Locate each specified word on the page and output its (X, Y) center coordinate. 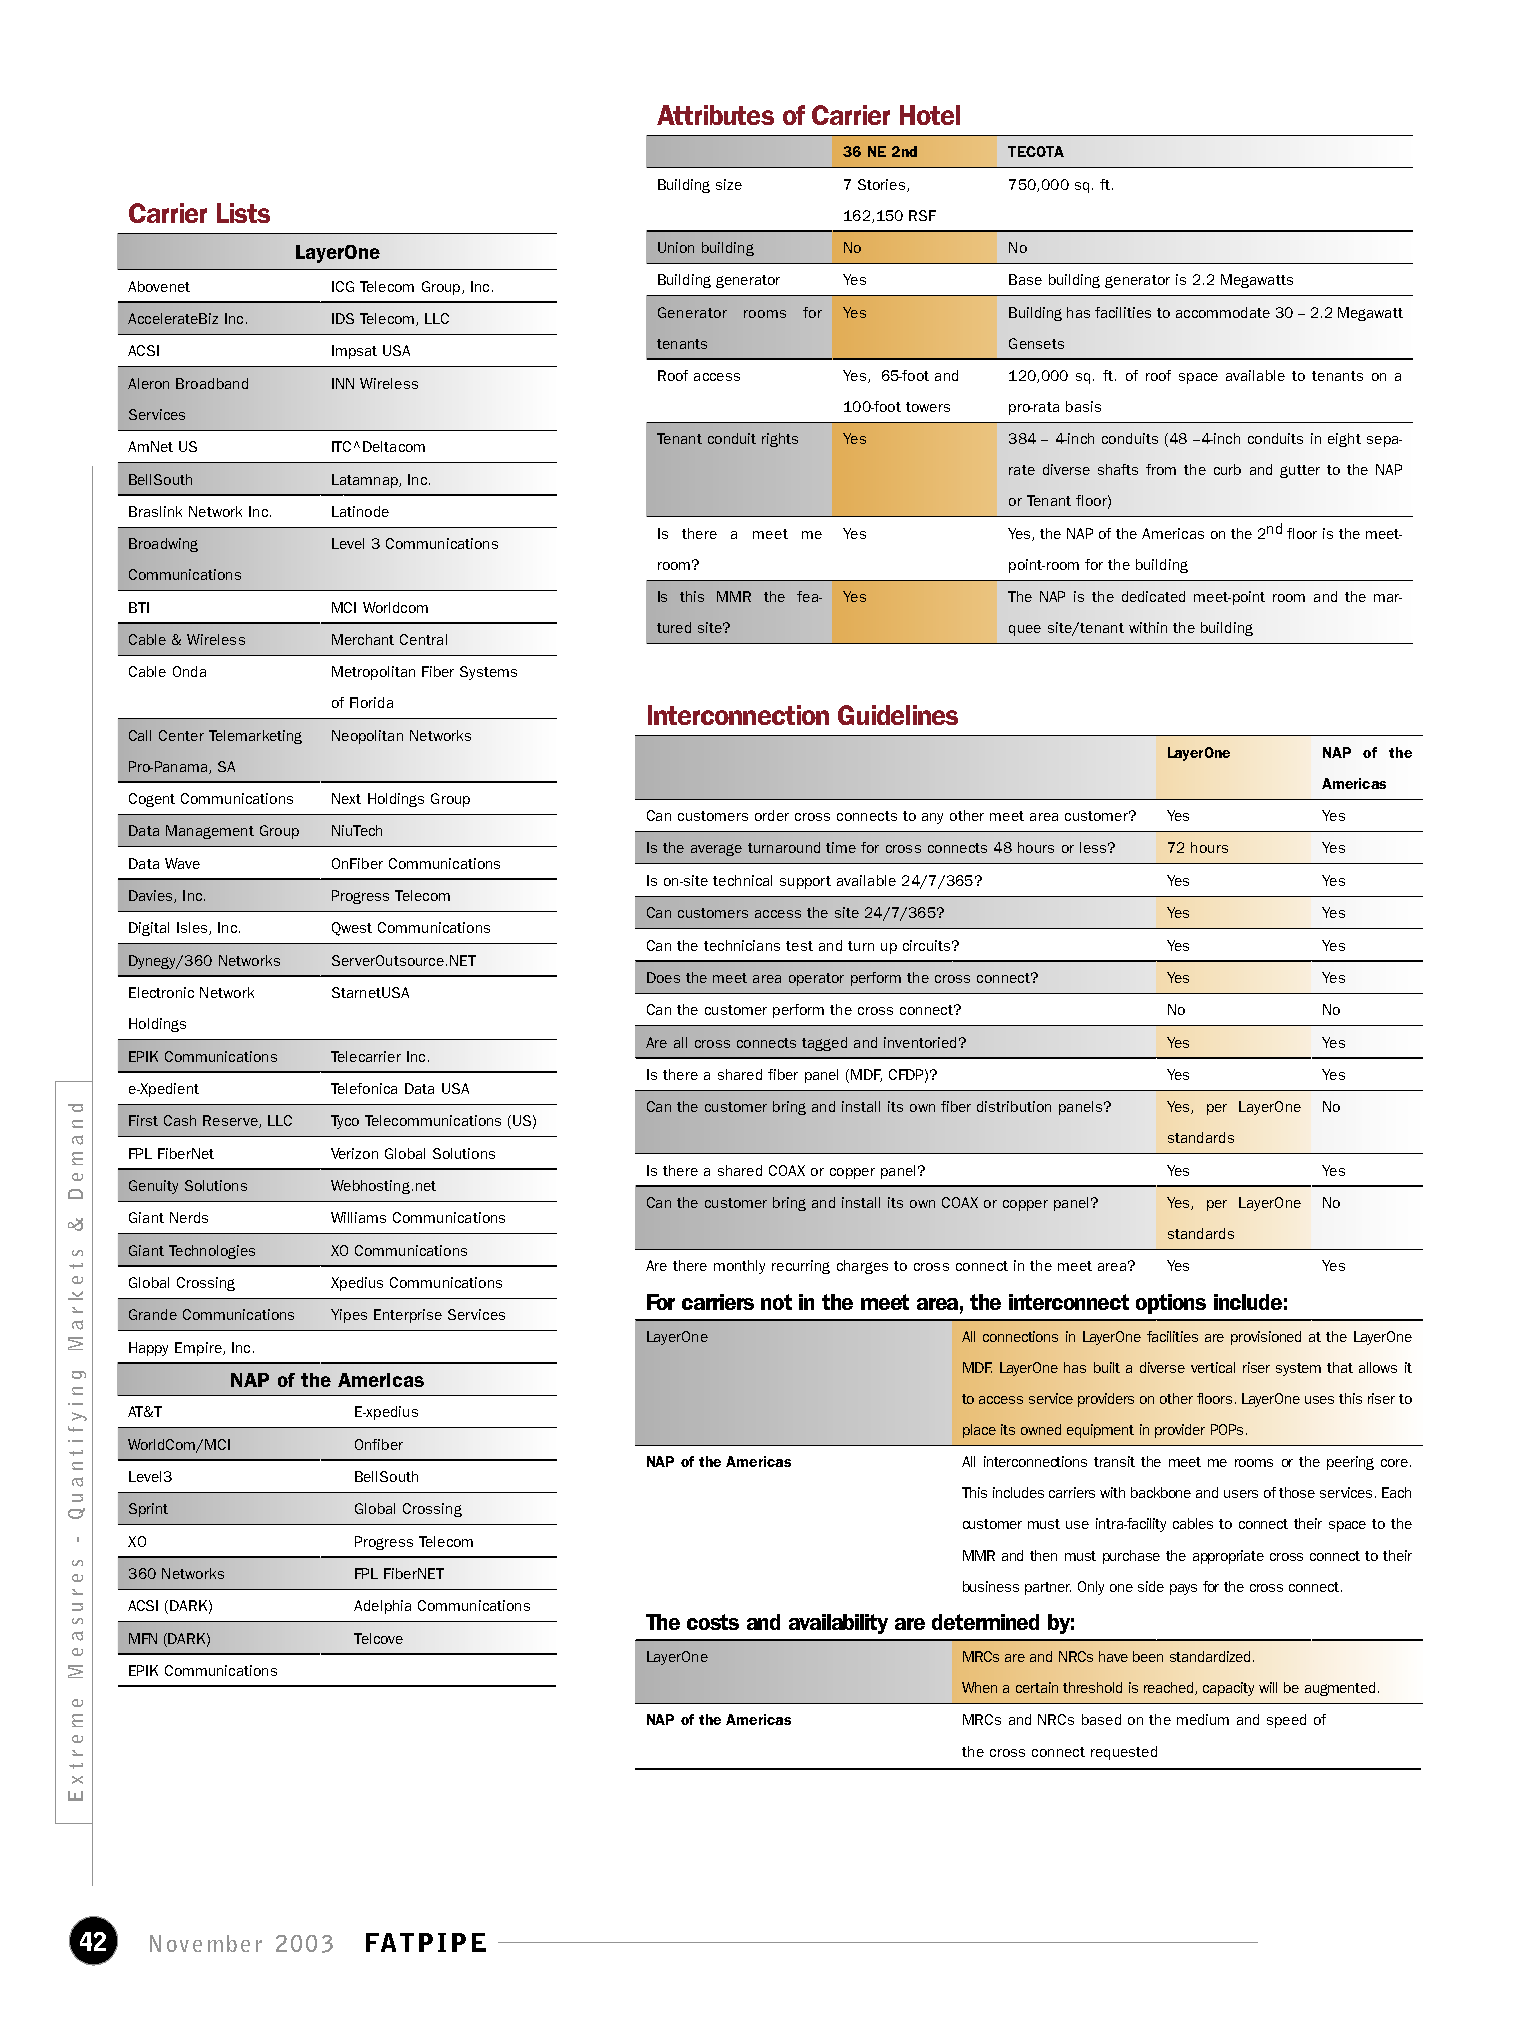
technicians (742, 945)
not (776, 1302)
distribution (1014, 1106)
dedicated (1153, 596)
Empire (199, 1349)
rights (780, 440)
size (729, 184)
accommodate (1223, 312)
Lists (243, 213)
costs (713, 1622)
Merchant (363, 639)
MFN (143, 1638)
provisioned (1266, 1338)
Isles (193, 928)
